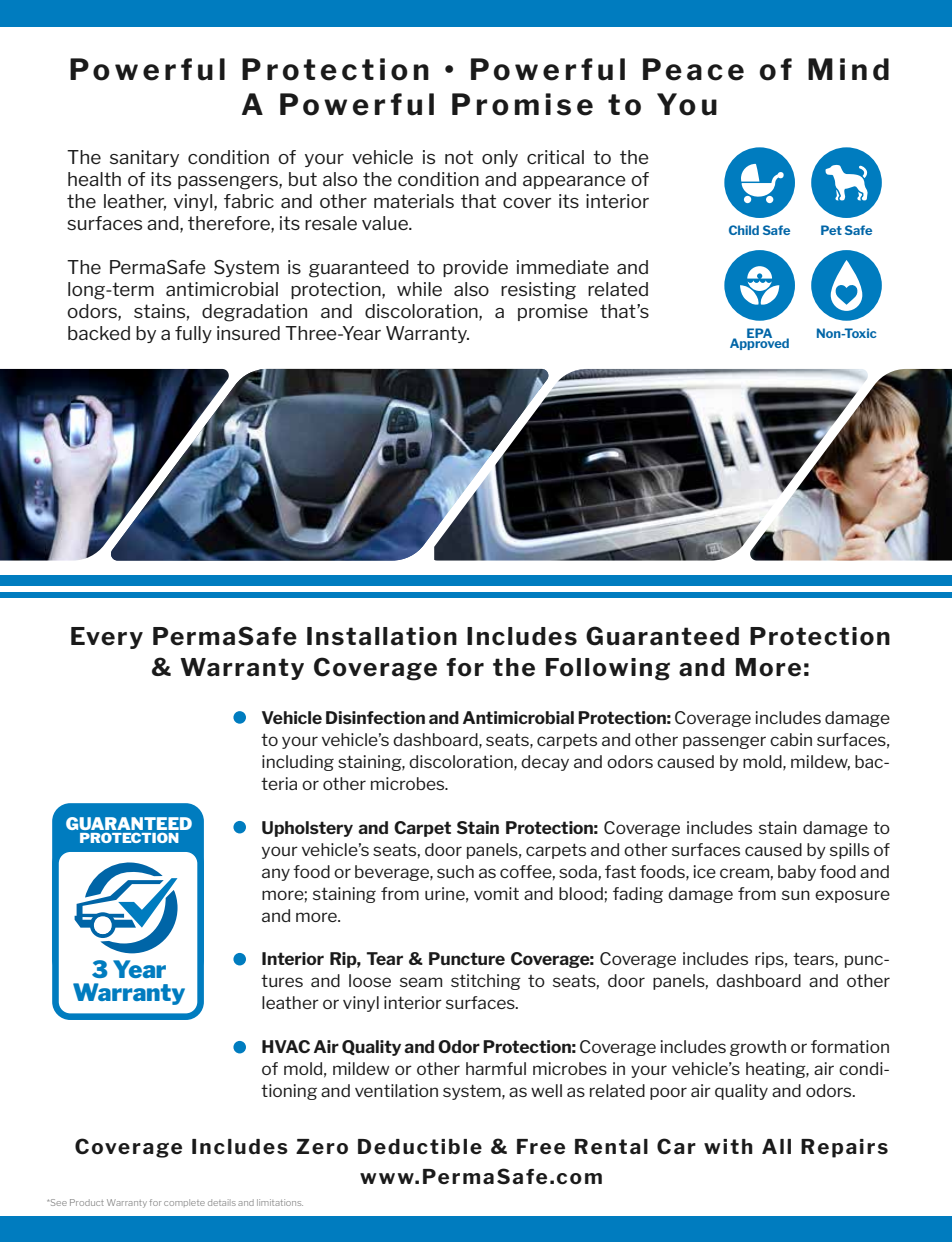  What do you see at coordinates (144, 158) in the screenshot?
I see `sanitary` at bounding box center [144, 158].
